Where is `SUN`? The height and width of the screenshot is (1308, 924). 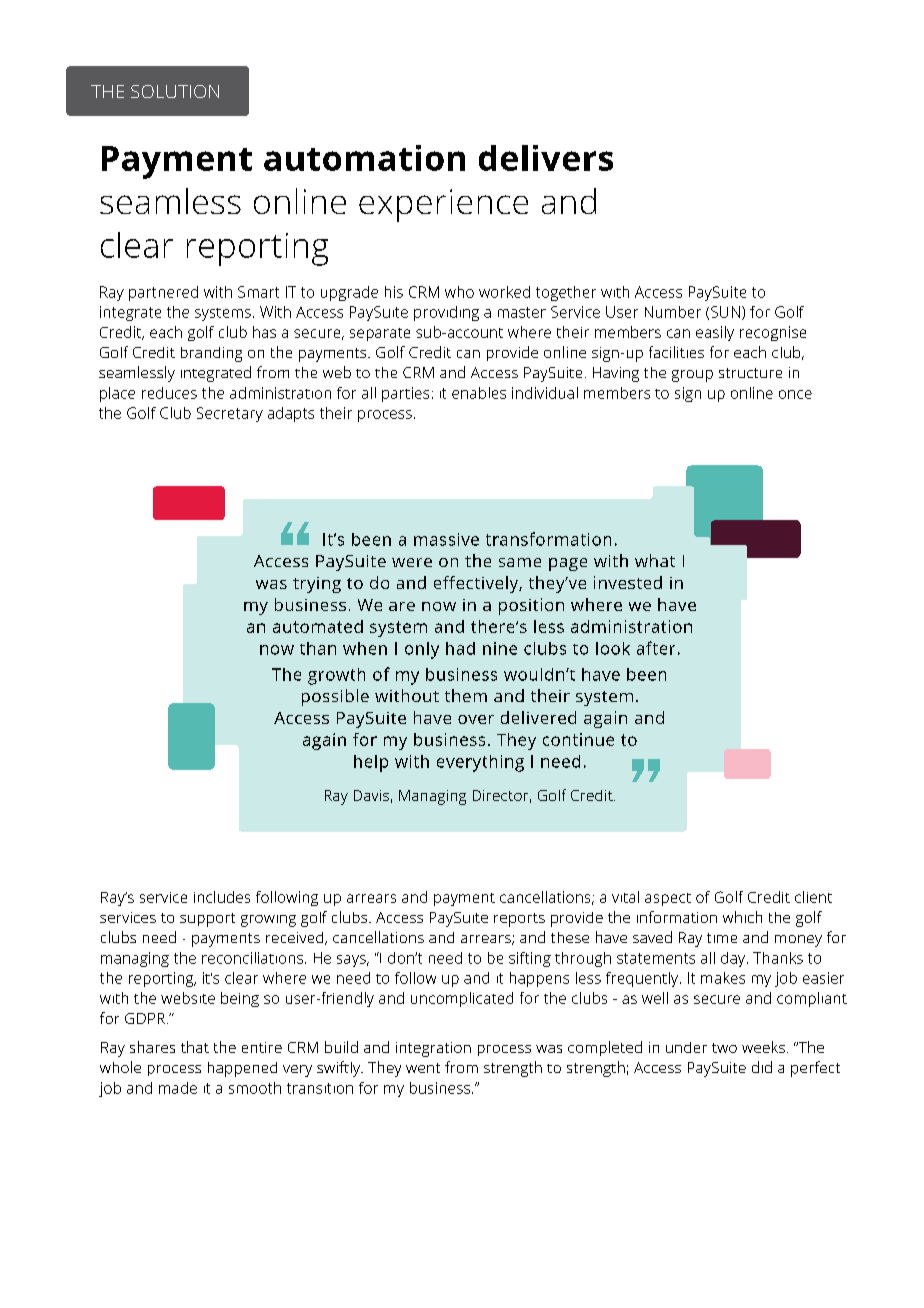
SUN is located at coordinates (725, 312).
